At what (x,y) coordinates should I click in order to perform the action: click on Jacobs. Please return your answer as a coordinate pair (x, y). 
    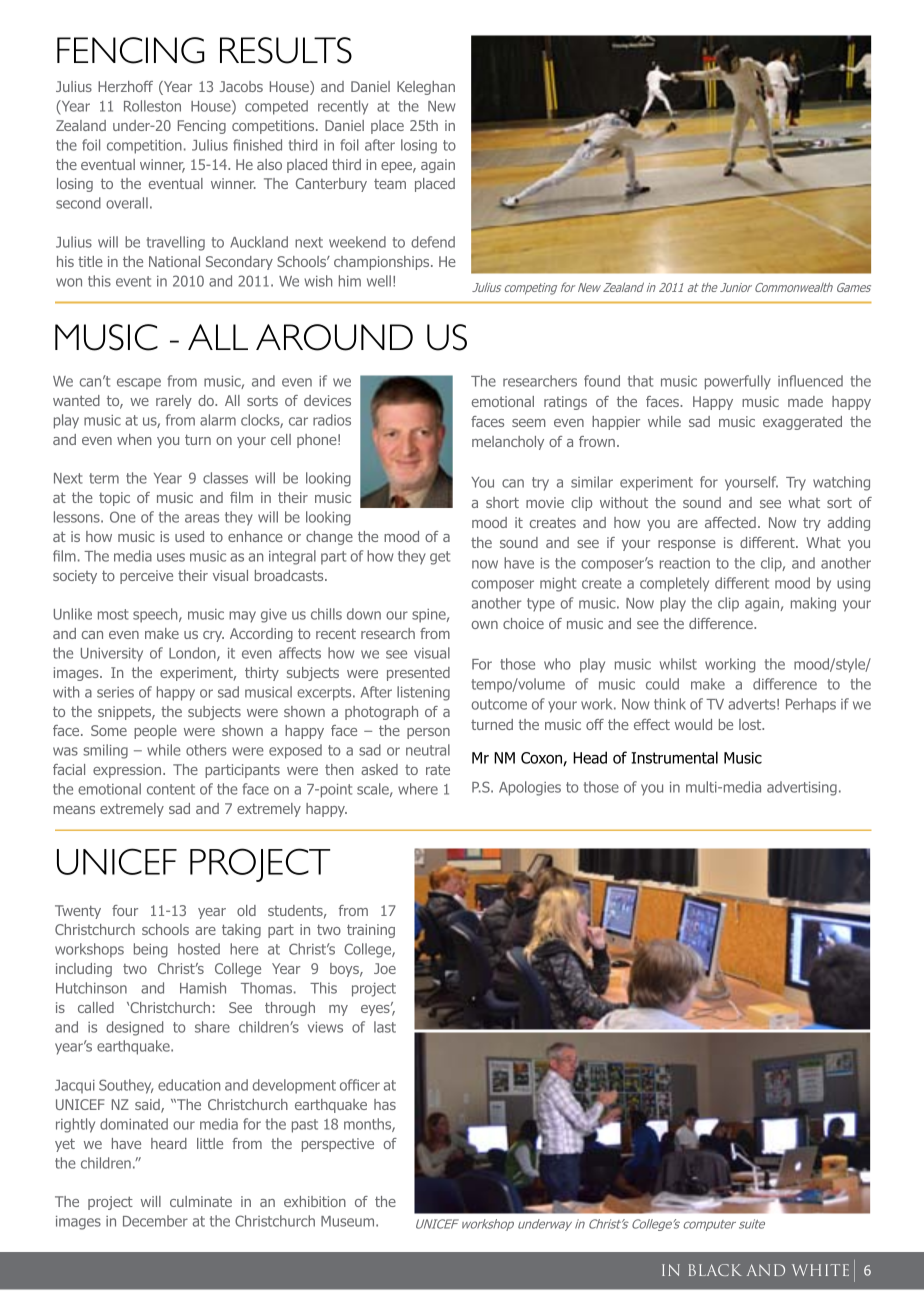
    Looking at the image, I should click on (241, 86).
